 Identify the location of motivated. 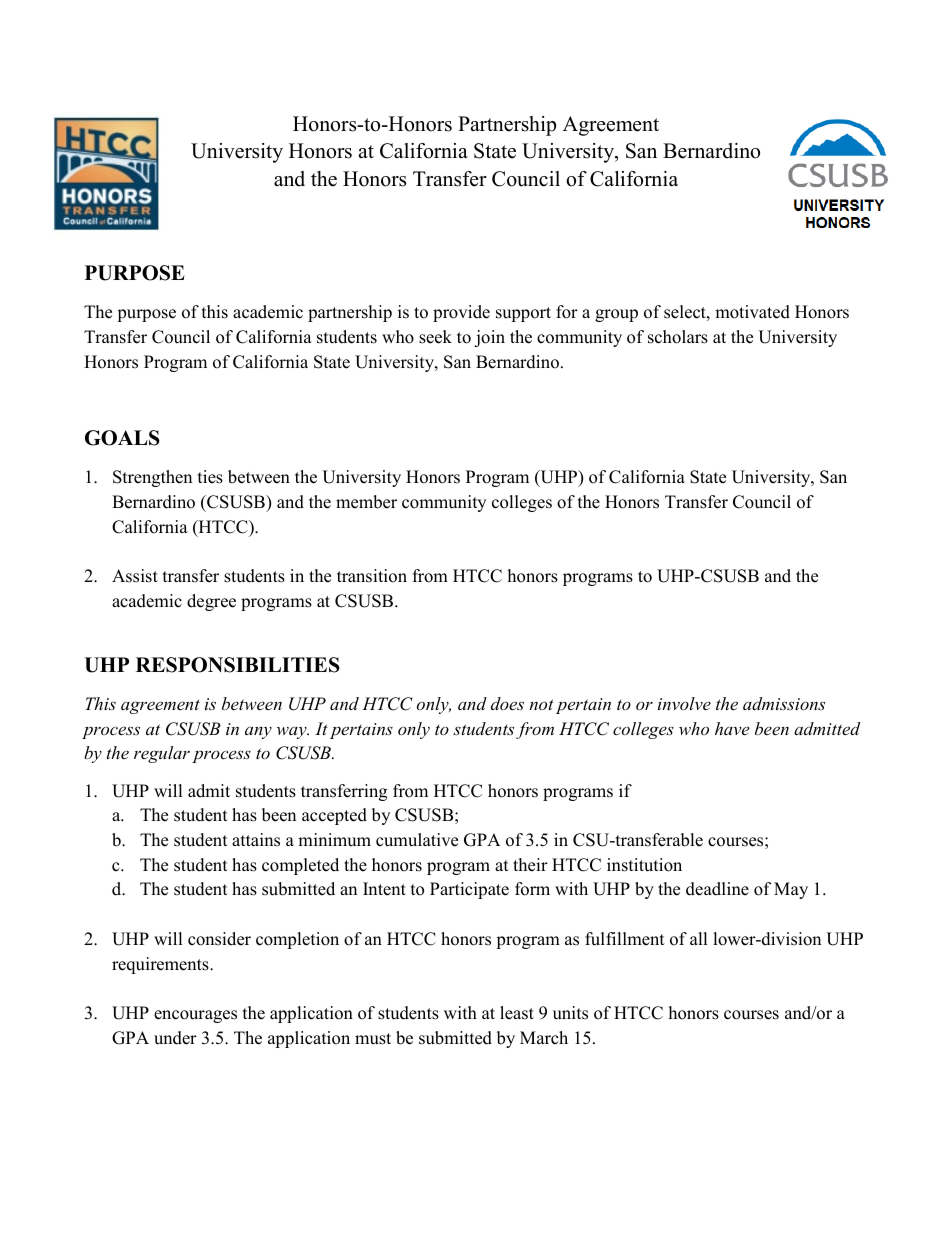
(752, 312).
